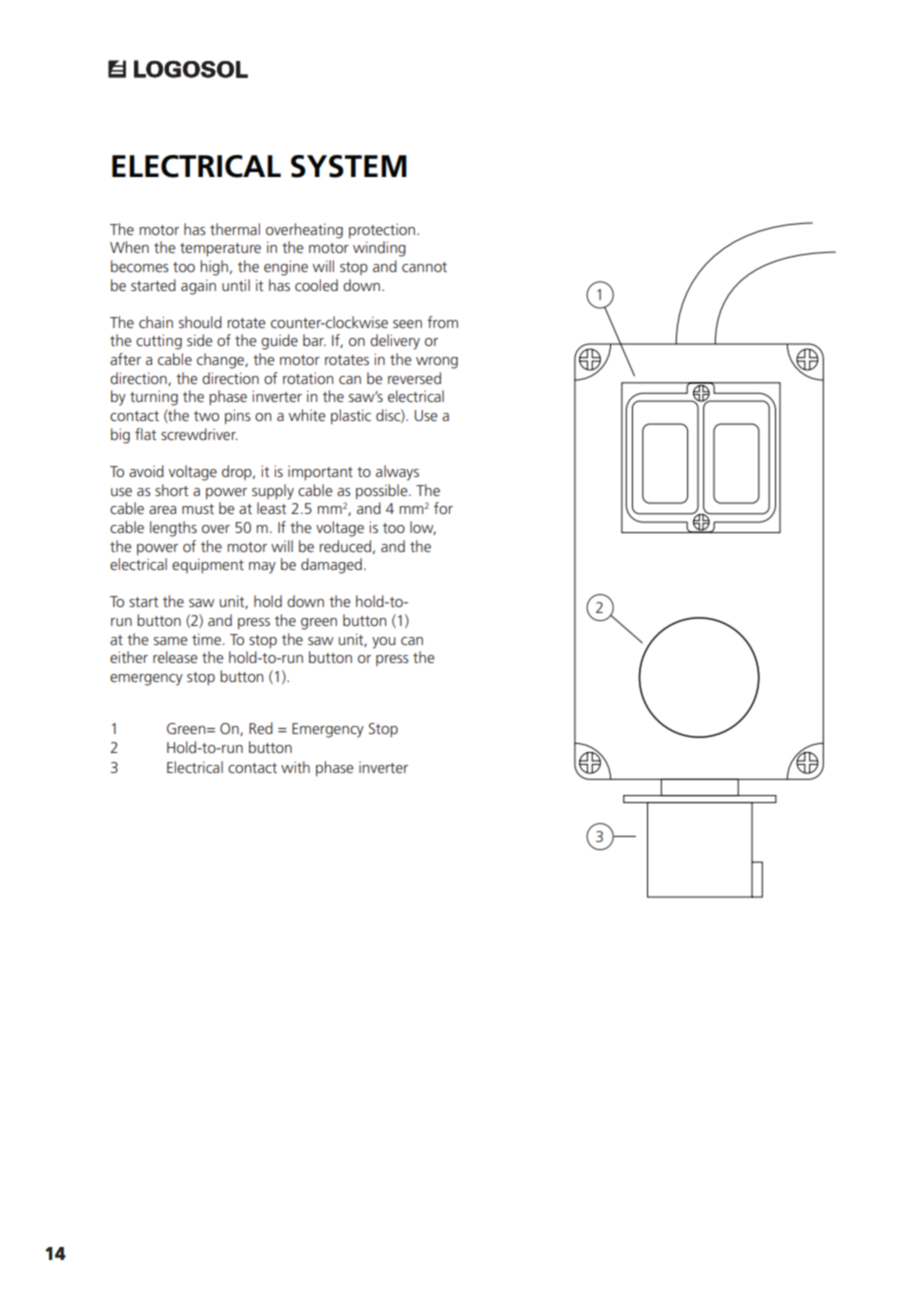 The width and height of the screenshot is (924, 1308). What do you see at coordinates (175, 657) in the screenshot?
I see `release` at bounding box center [175, 657].
